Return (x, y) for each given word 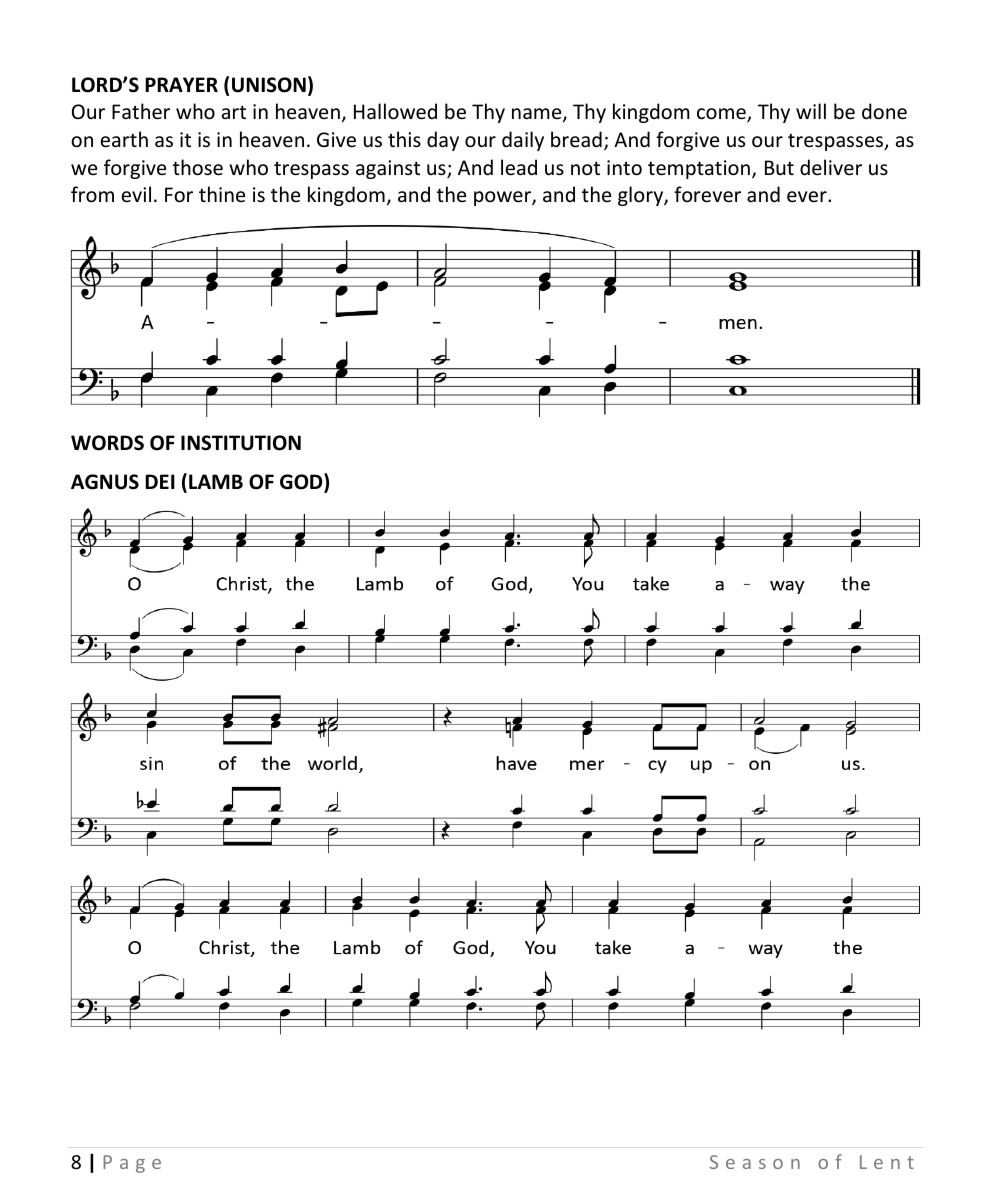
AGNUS (105, 482)
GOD (302, 482)
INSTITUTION (241, 443)
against (388, 169)
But (779, 167)
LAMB (216, 481)
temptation (699, 169)
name (538, 115)
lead (519, 167)
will (811, 111)
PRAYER (181, 84)
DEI (160, 481)
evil (136, 194)
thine (222, 194)
